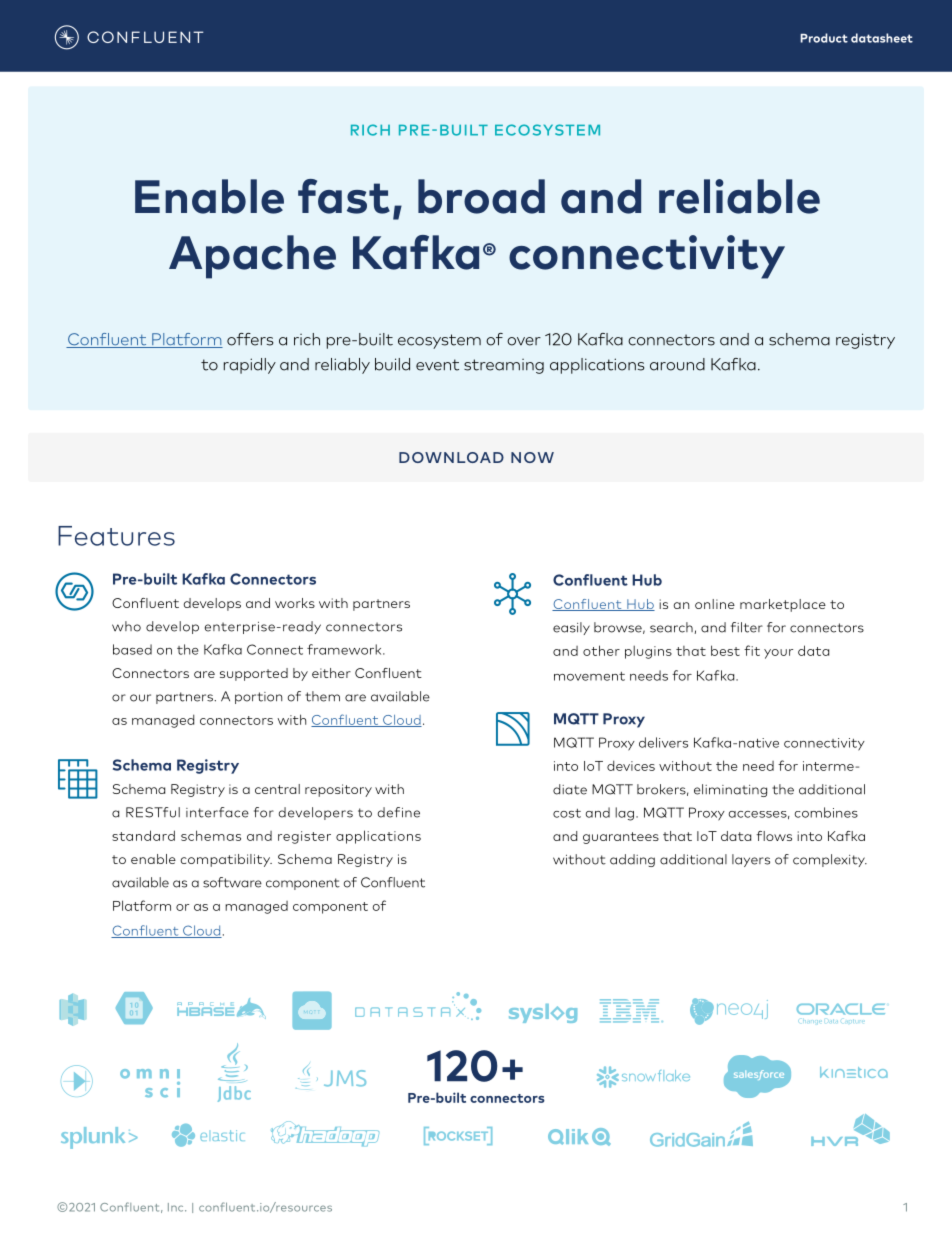 The image size is (952, 1233). I want to click on broad, so click(481, 196).
